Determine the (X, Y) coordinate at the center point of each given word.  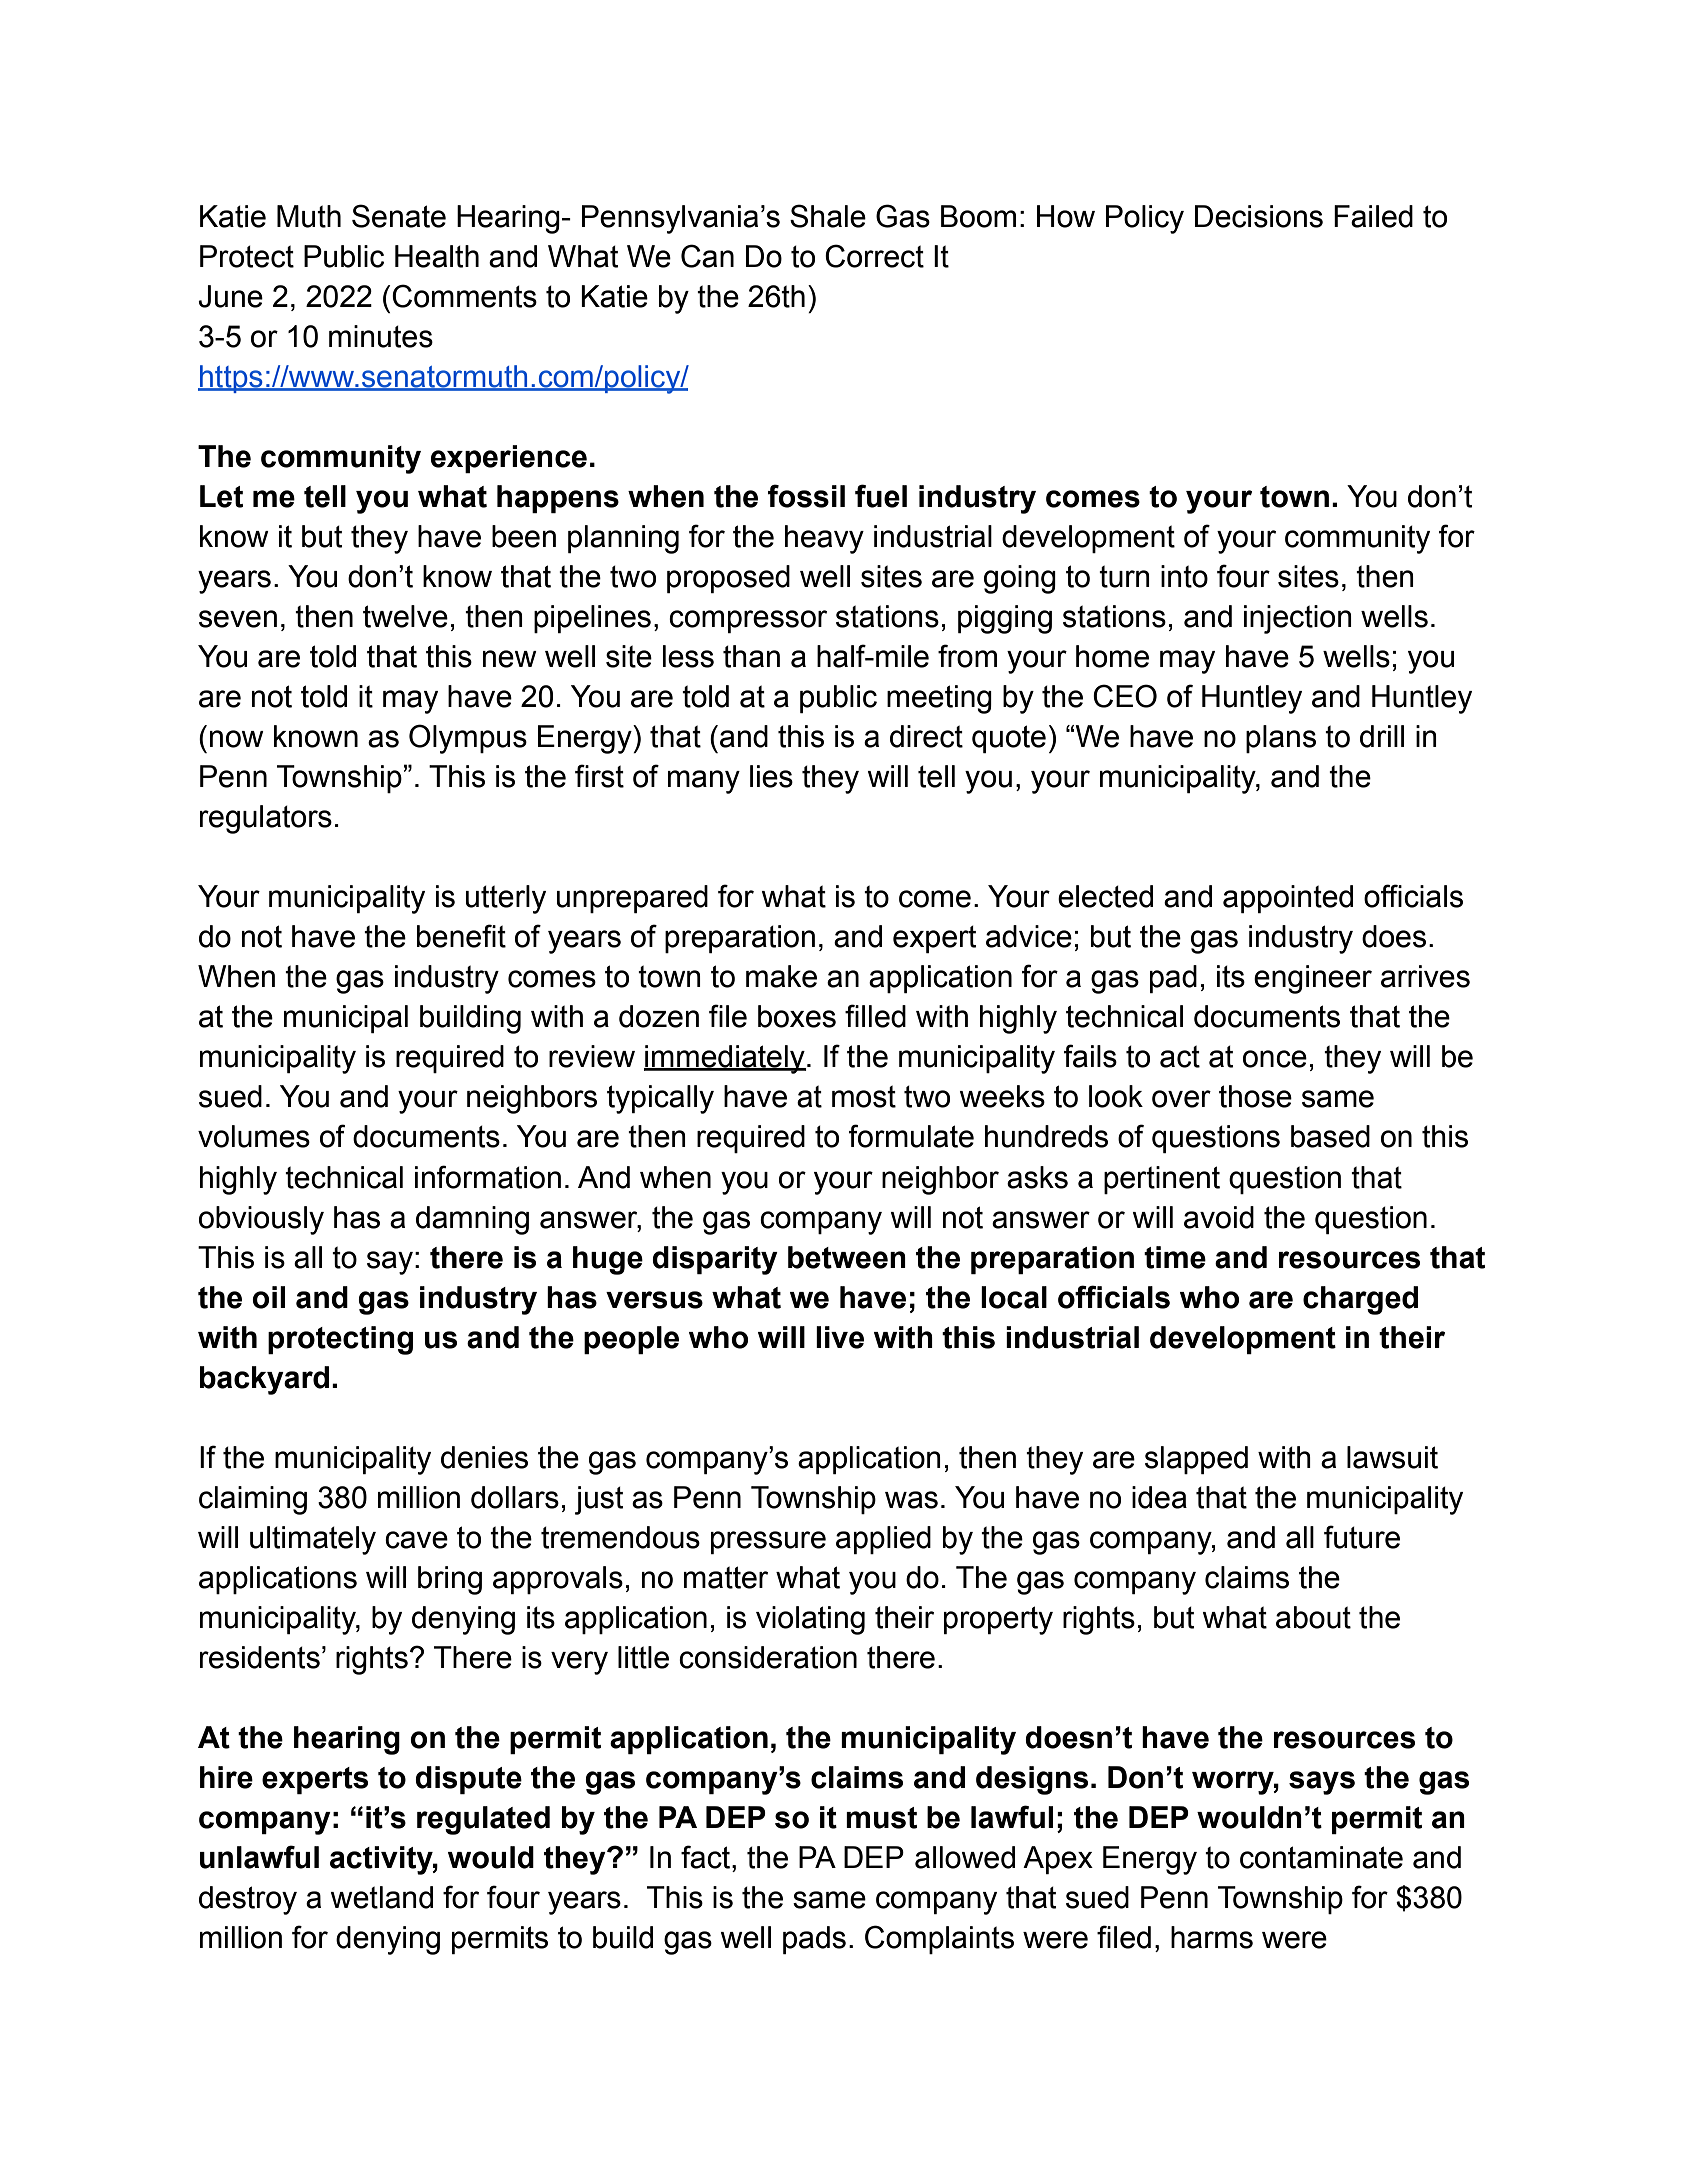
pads (814, 1940)
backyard (264, 1380)
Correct (874, 256)
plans (1281, 739)
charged (1360, 1300)
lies (771, 776)
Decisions (1259, 216)
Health (437, 256)
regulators (266, 819)
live (840, 1337)
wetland (381, 1897)
